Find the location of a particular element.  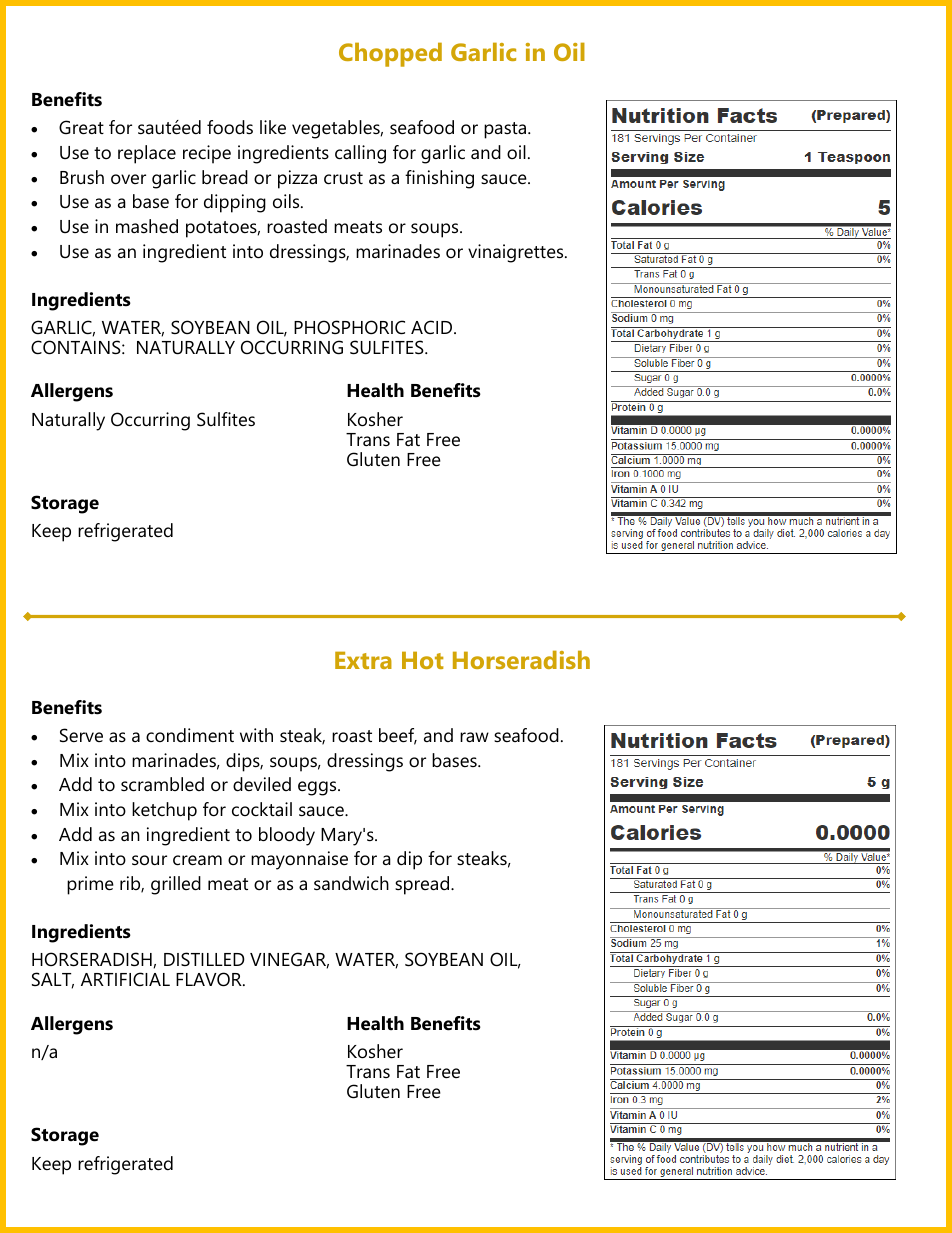

ARTIFICIAL is located at coordinates (125, 979).
